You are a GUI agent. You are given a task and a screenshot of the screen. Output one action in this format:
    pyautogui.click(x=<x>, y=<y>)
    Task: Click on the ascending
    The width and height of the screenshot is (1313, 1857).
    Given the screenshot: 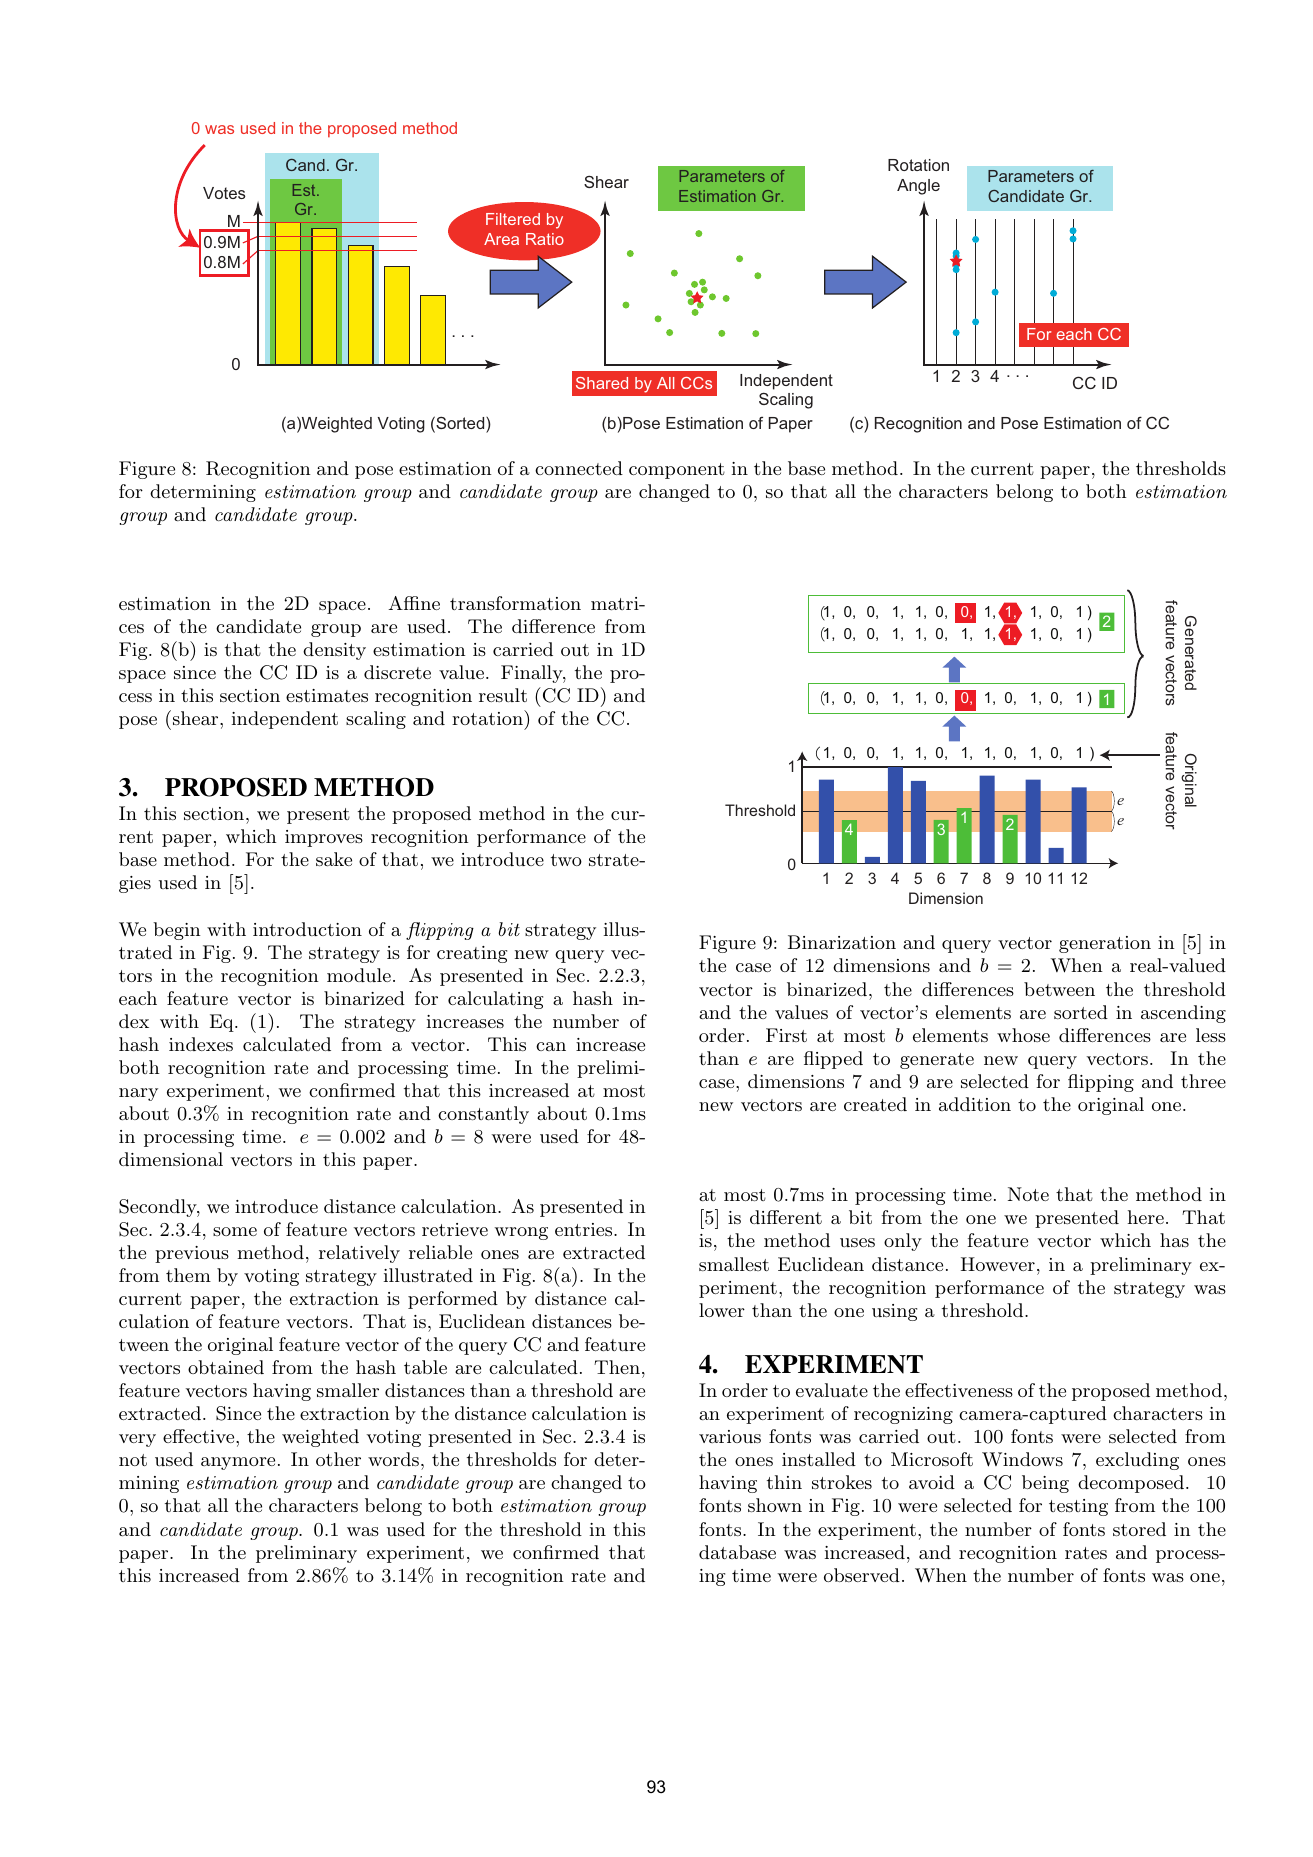 What is the action you would take?
    pyautogui.click(x=1183, y=1014)
